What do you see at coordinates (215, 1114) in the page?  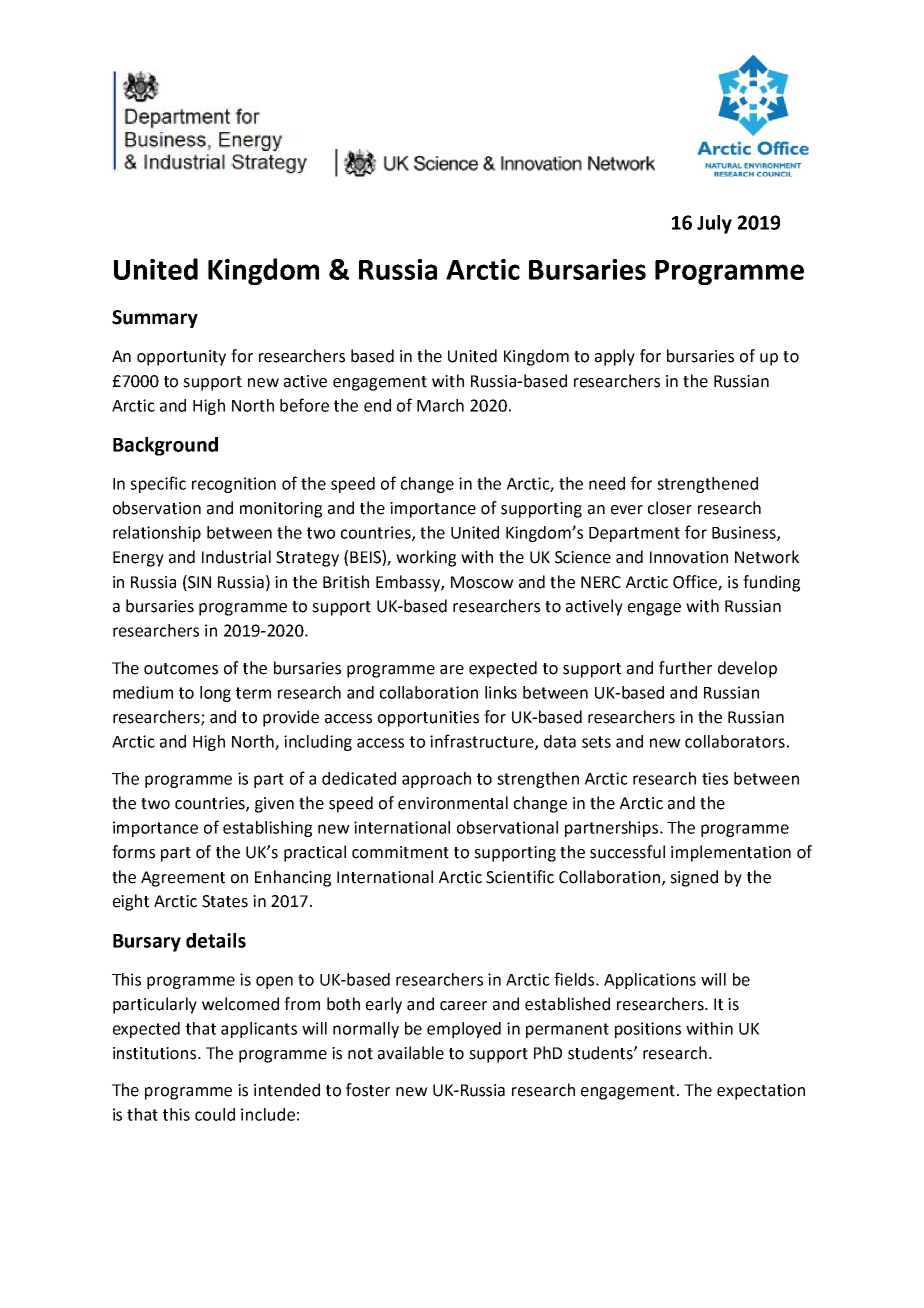 I see `could` at bounding box center [215, 1114].
